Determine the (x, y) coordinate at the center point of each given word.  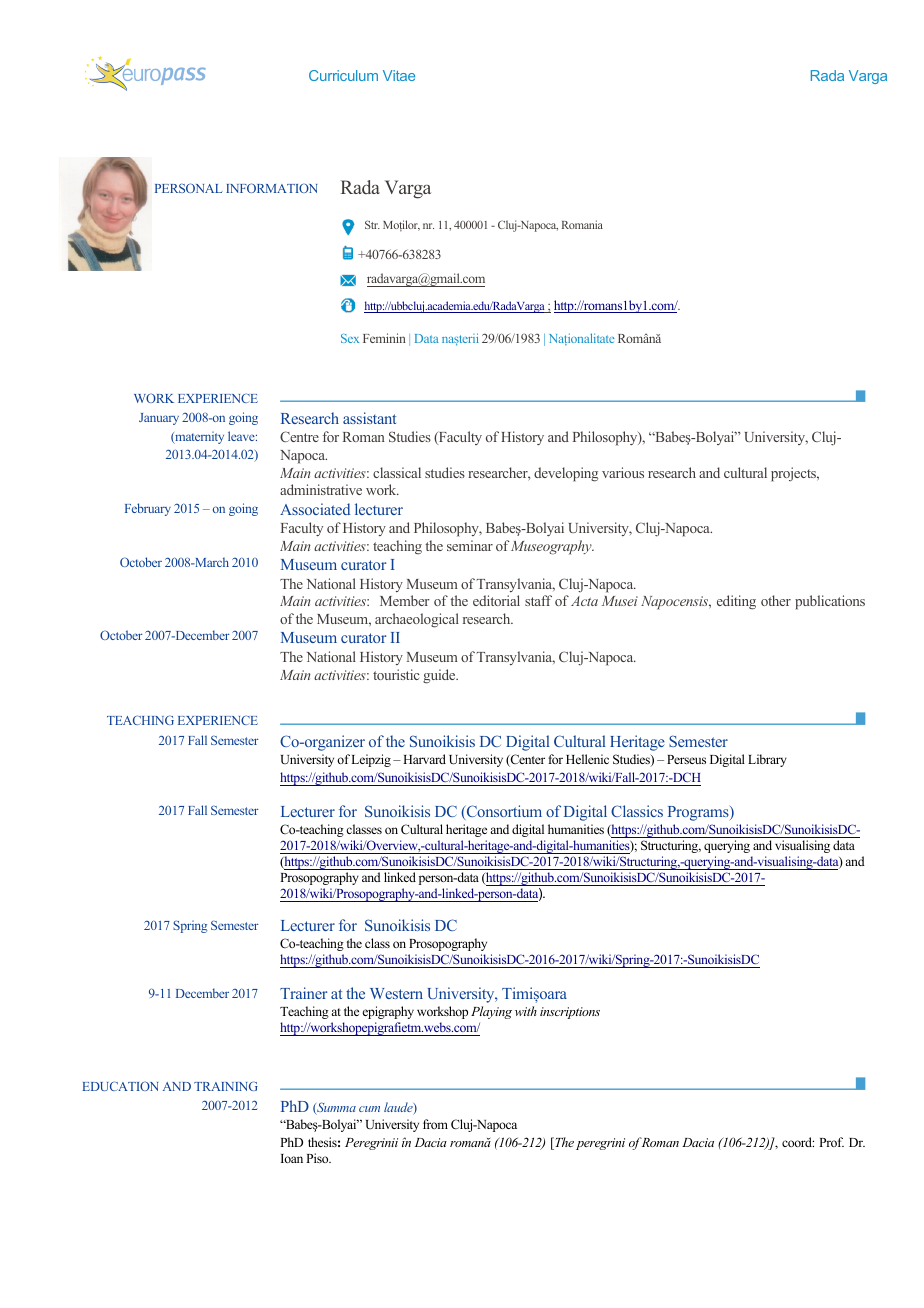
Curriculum (343, 75)
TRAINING (226, 1086)
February (148, 509)
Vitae (399, 75)
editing (736, 602)
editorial (496, 600)
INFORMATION (271, 188)
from (435, 1124)
